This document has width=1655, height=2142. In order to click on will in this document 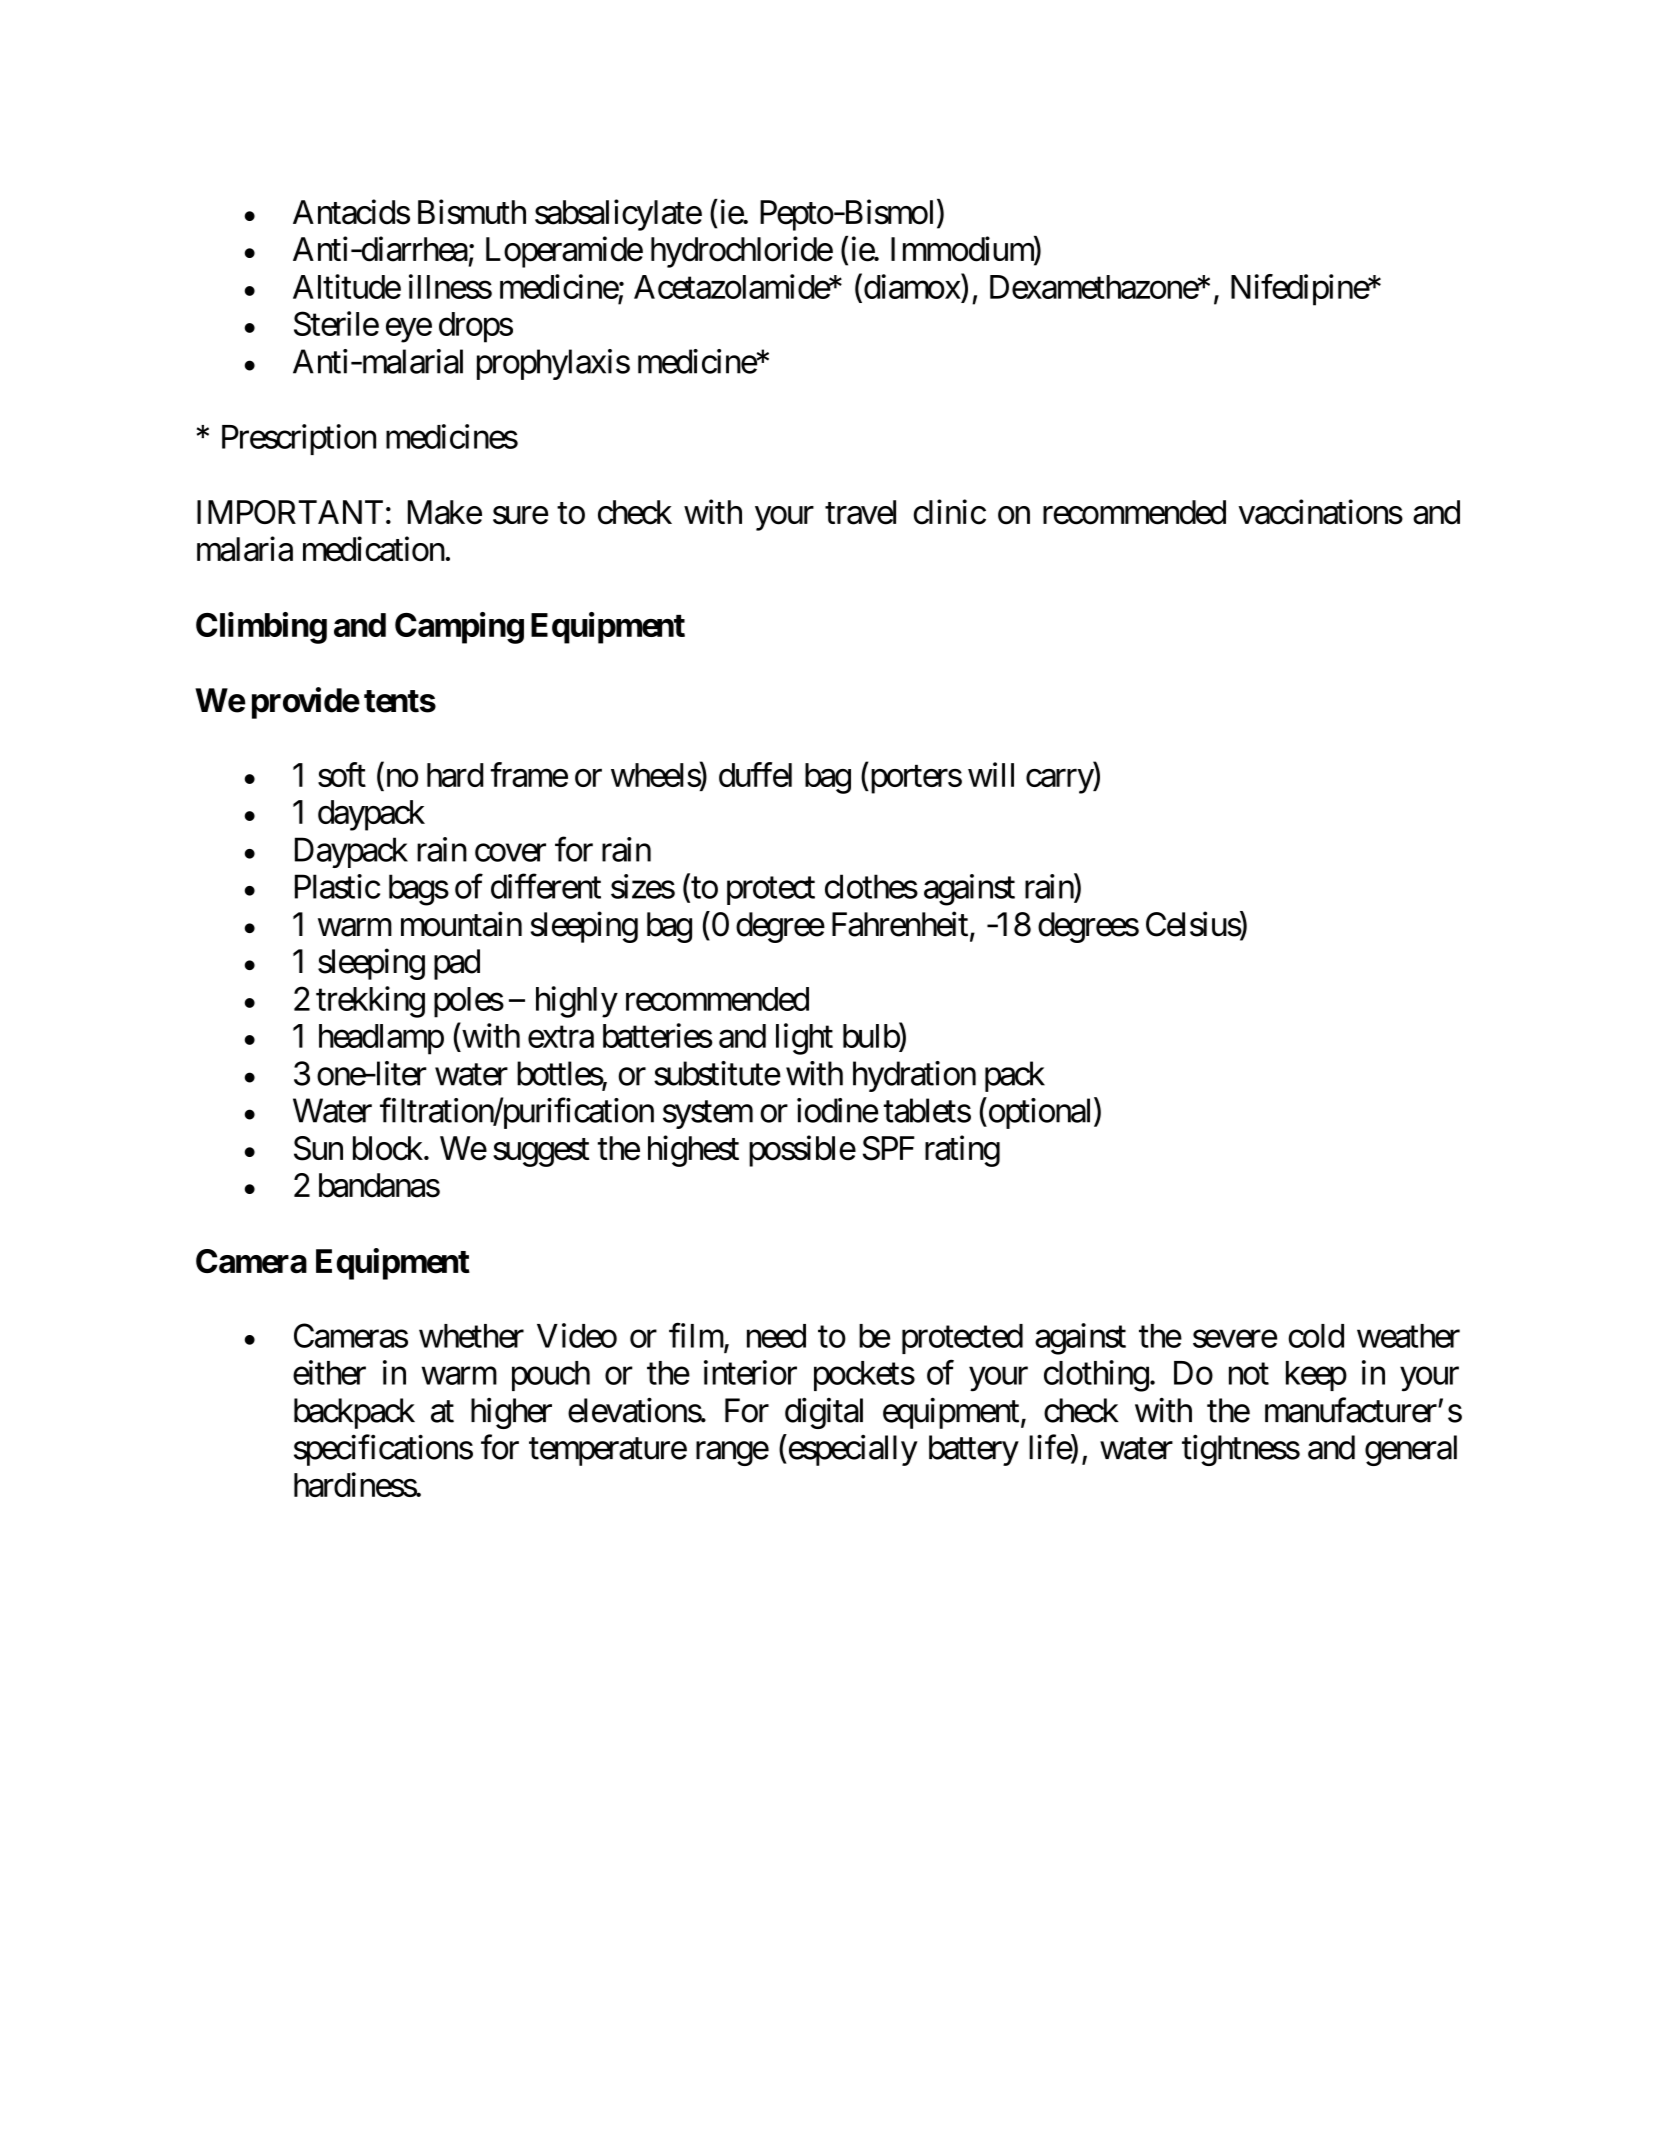, I will do `click(991, 774)`.
